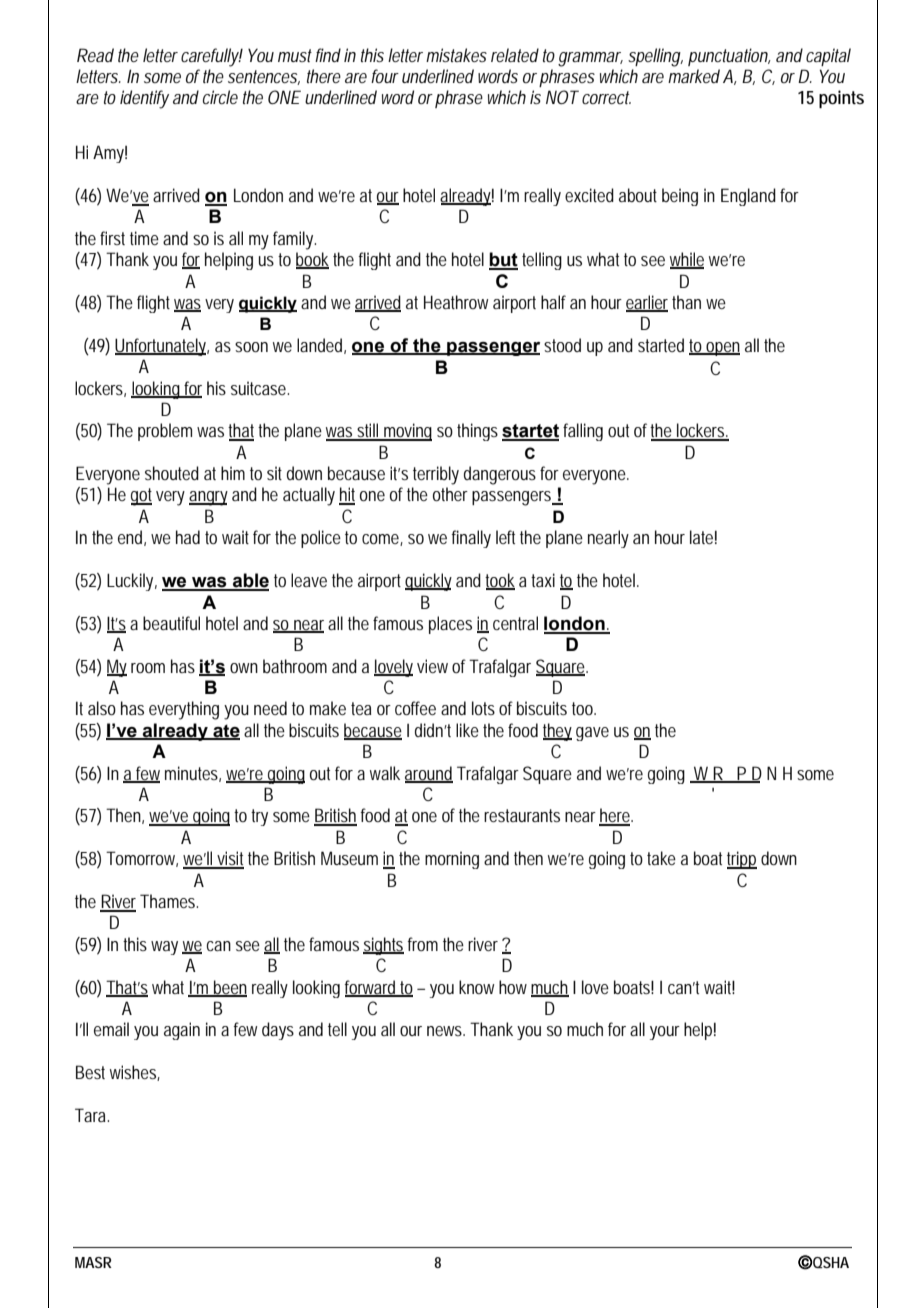 This screenshot has width=924, height=1308. I want to click on stood, so click(562, 345).
